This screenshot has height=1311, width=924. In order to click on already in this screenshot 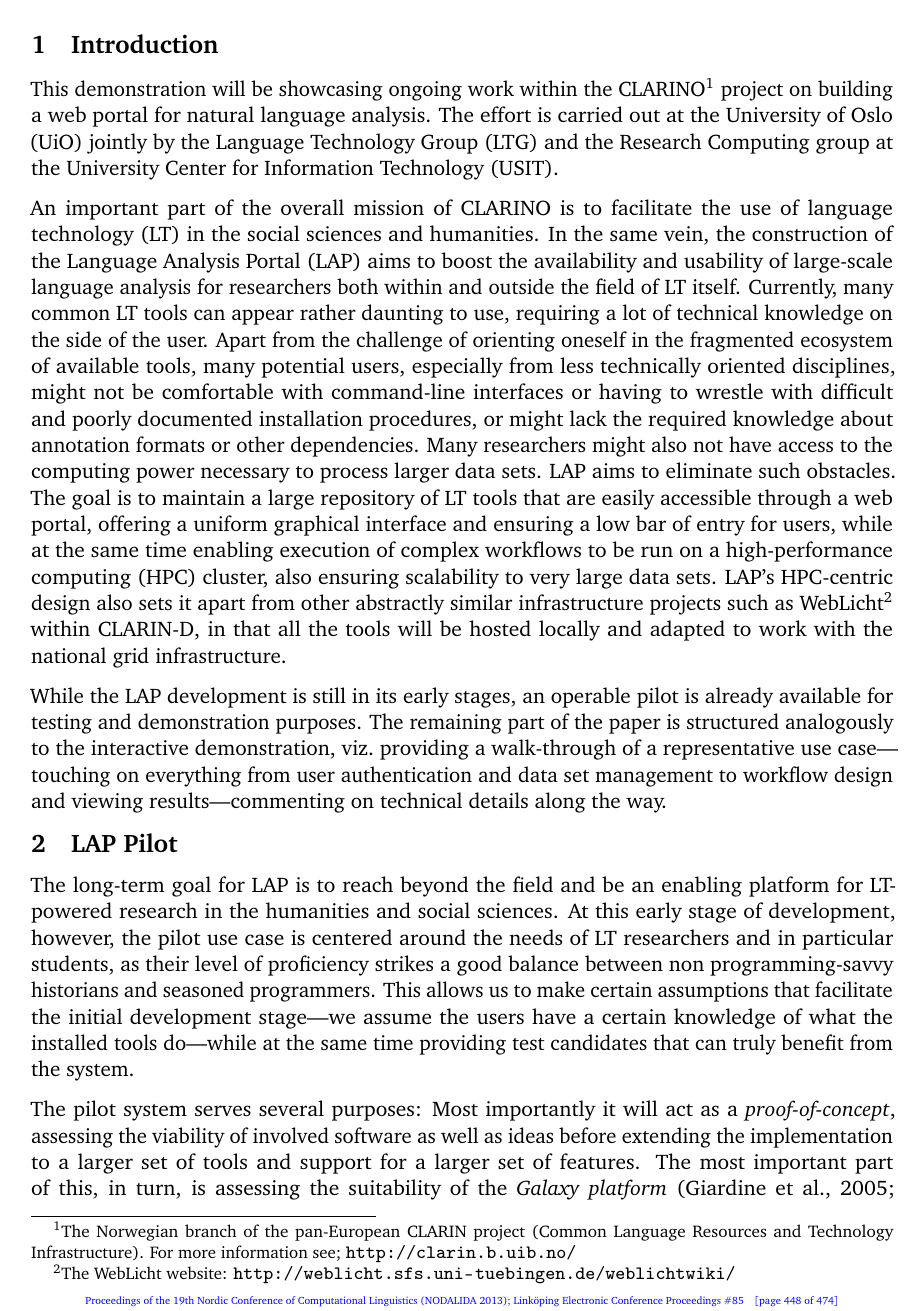, I will do `click(739, 697)`.
